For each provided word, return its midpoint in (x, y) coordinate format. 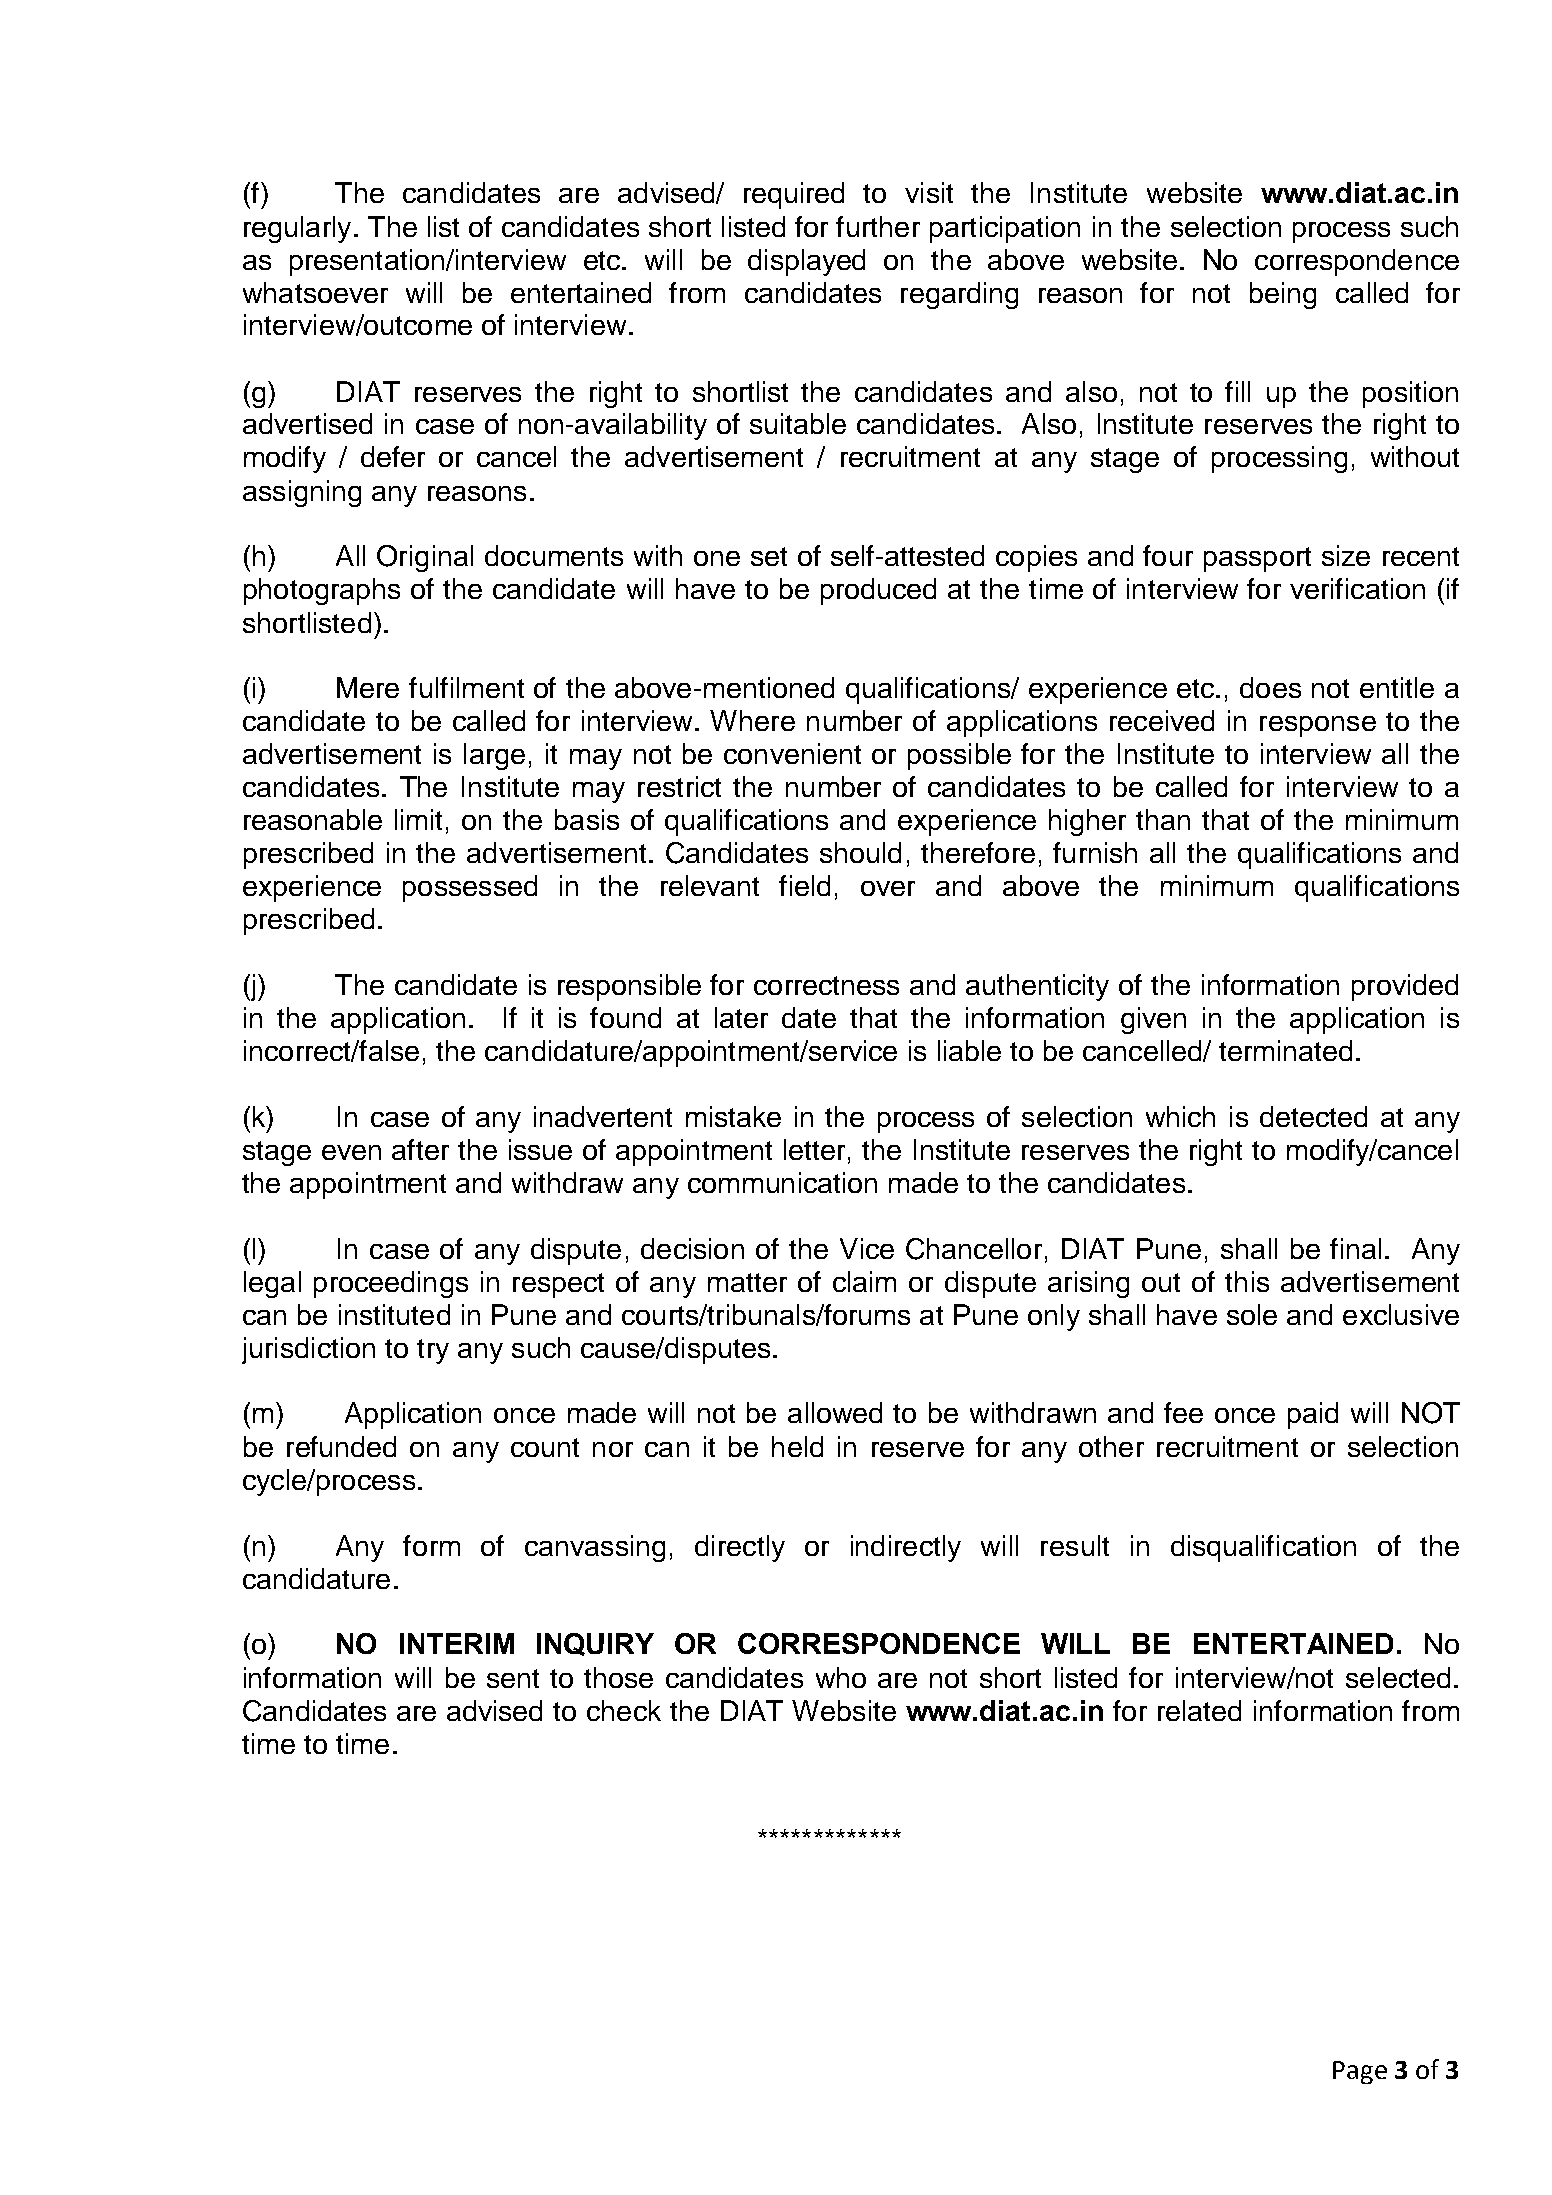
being (1283, 295)
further (878, 226)
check (624, 1710)
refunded (341, 1446)
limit (418, 819)
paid (1313, 1415)
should (860, 852)
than (1163, 819)
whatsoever (315, 292)
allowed (835, 1412)
